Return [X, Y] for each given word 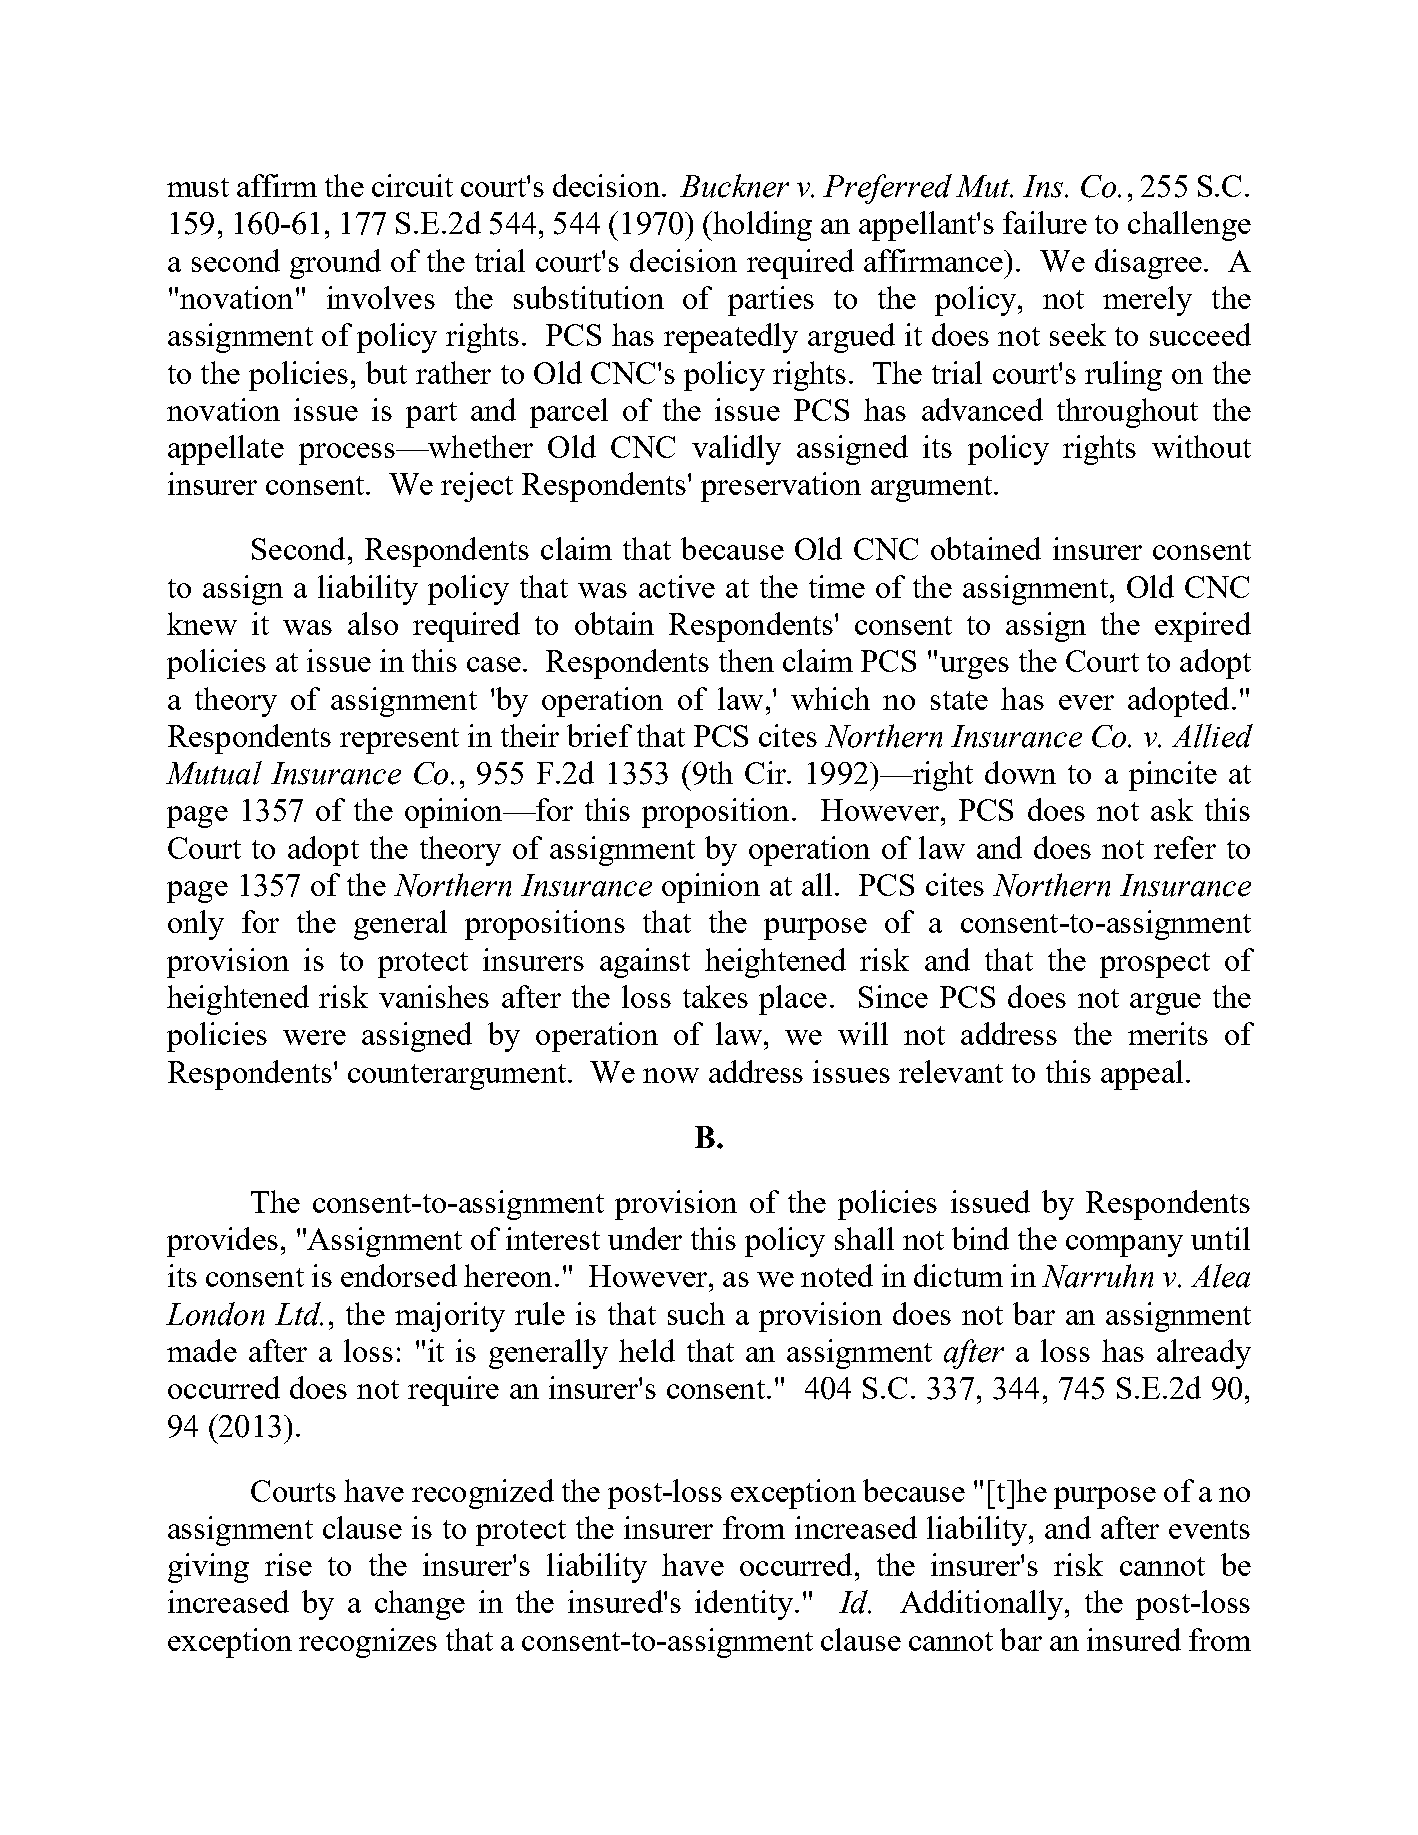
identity [745, 1605]
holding [761, 226]
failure [1045, 222]
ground [335, 264]
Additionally [983, 1605]
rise [288, 1564]
